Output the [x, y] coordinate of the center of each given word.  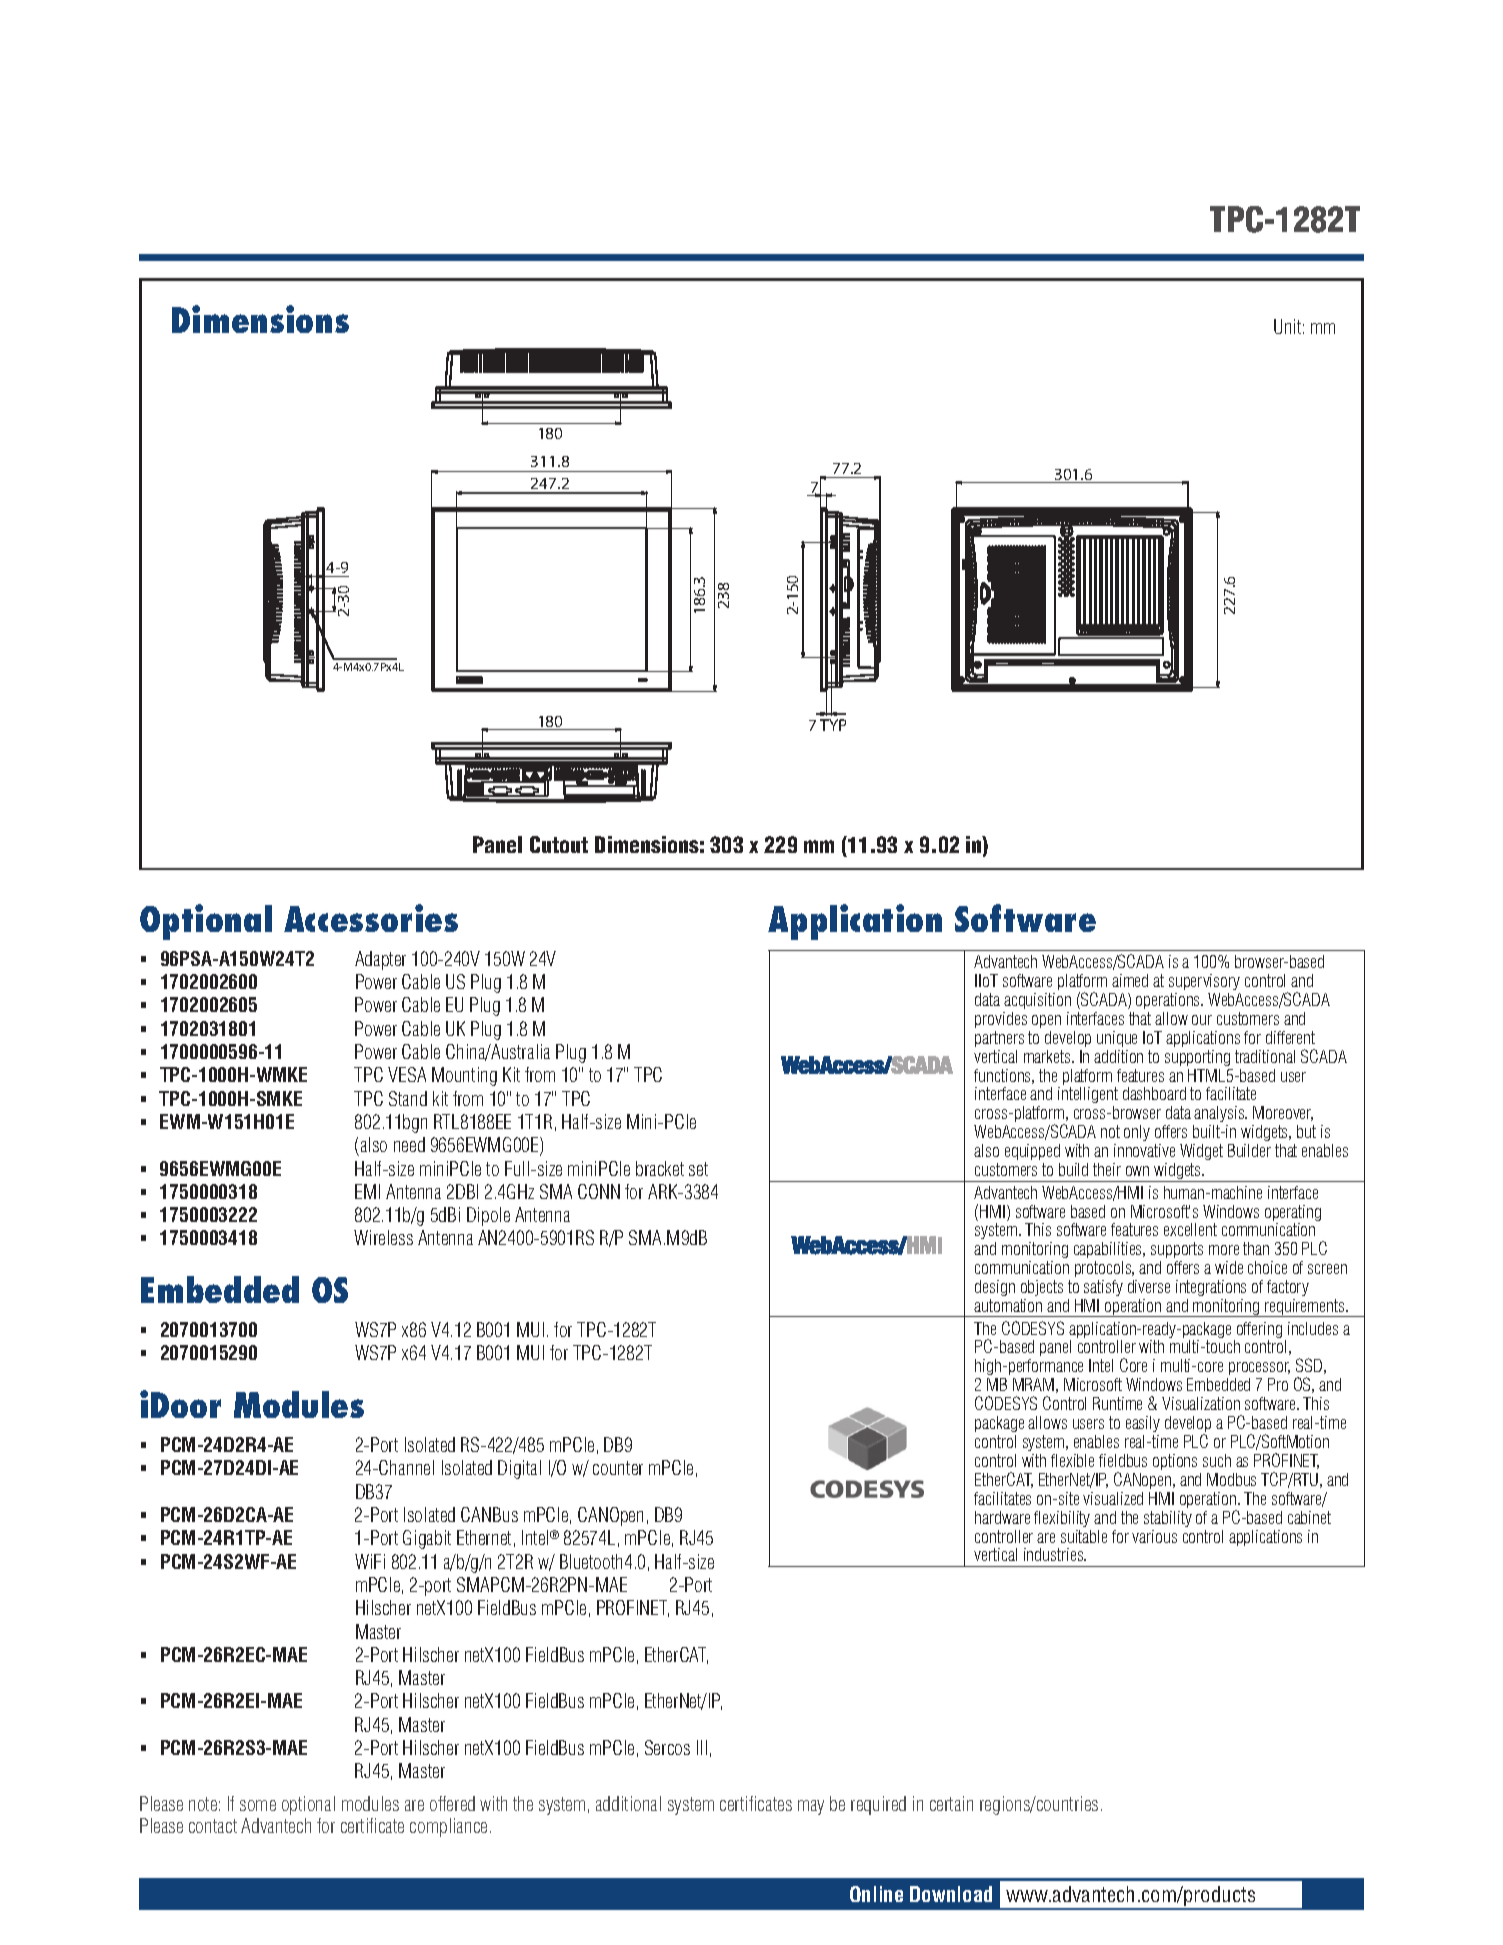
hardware [1002, 1517]
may [811, 1807]
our [1202, 1020]
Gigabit [427, 1539]
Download [951, 1894]
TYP [833, 725]
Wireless [383, 1237]
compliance [448, 1827]
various [1154, 1536]
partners [999, 1039]
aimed [1130, 980]
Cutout [559, 844]
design [995, 1288]
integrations [1211, 1288]
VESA [407, 1074]
